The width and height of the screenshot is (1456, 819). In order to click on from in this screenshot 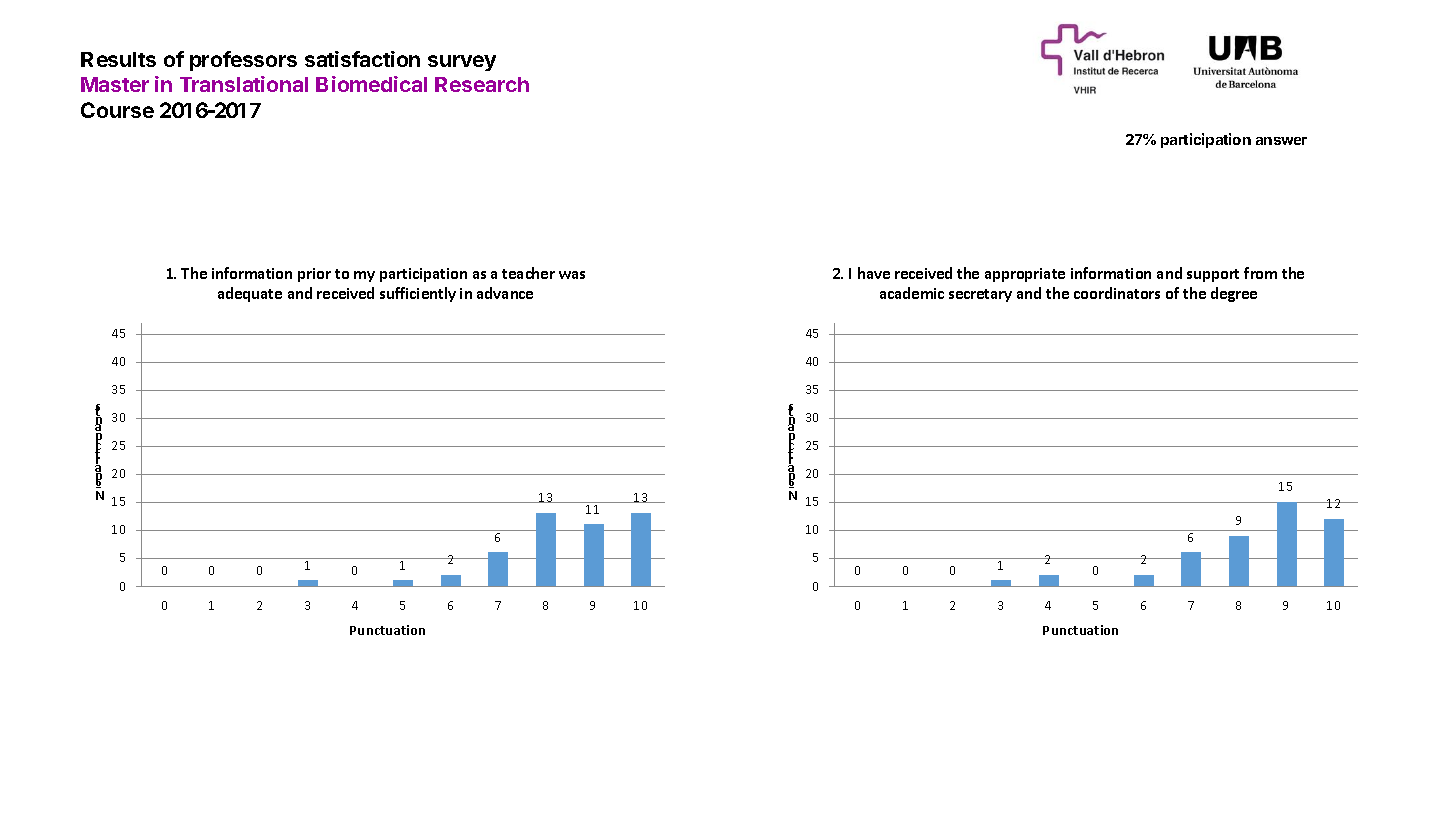, I will do `click(1260, 273)`.
